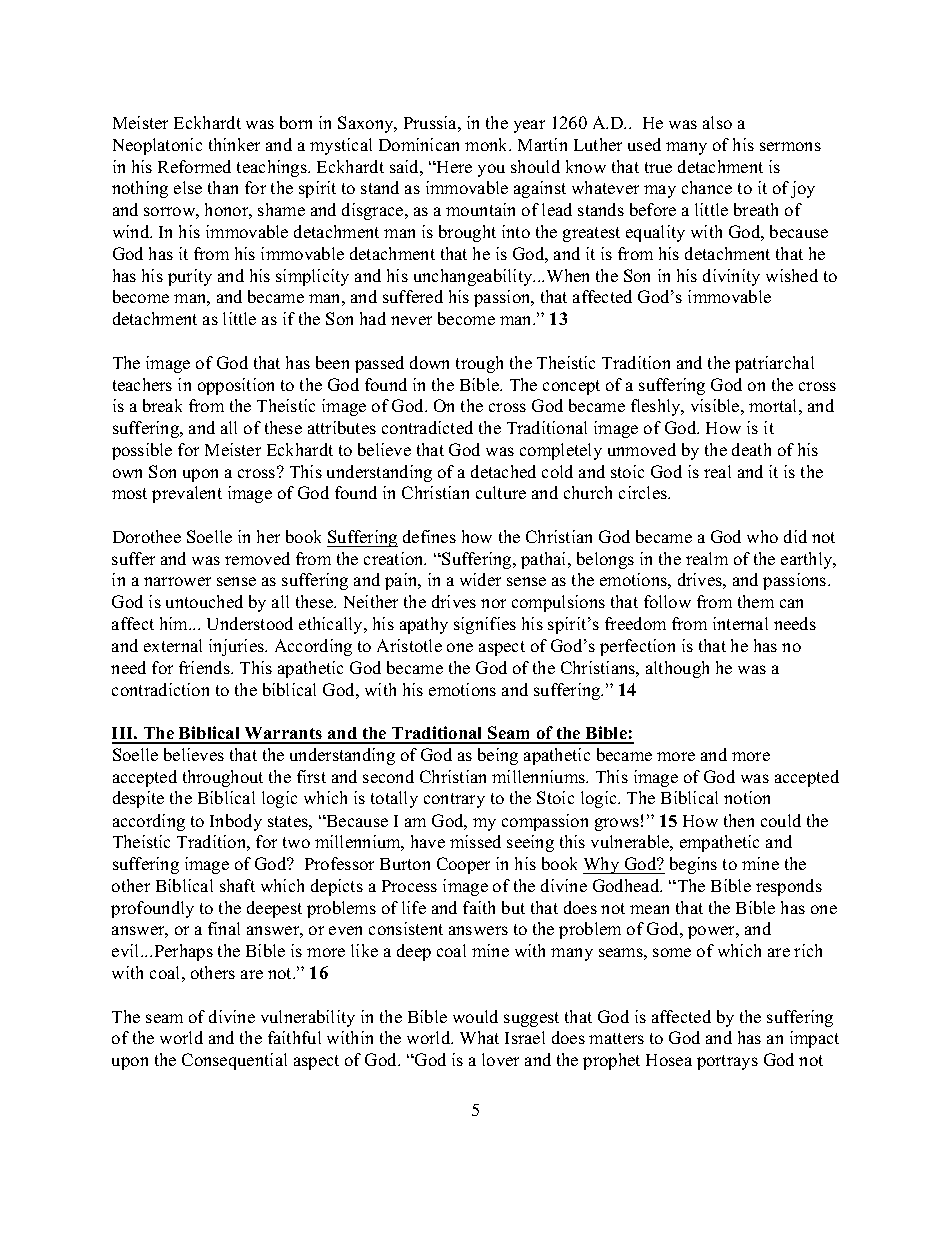 The height and width of the screenshot is (1233, 952). What do you see at coordinates (727, 1062) in the screenshot?
I see `portrays` at bounding box center [727, 1062].
